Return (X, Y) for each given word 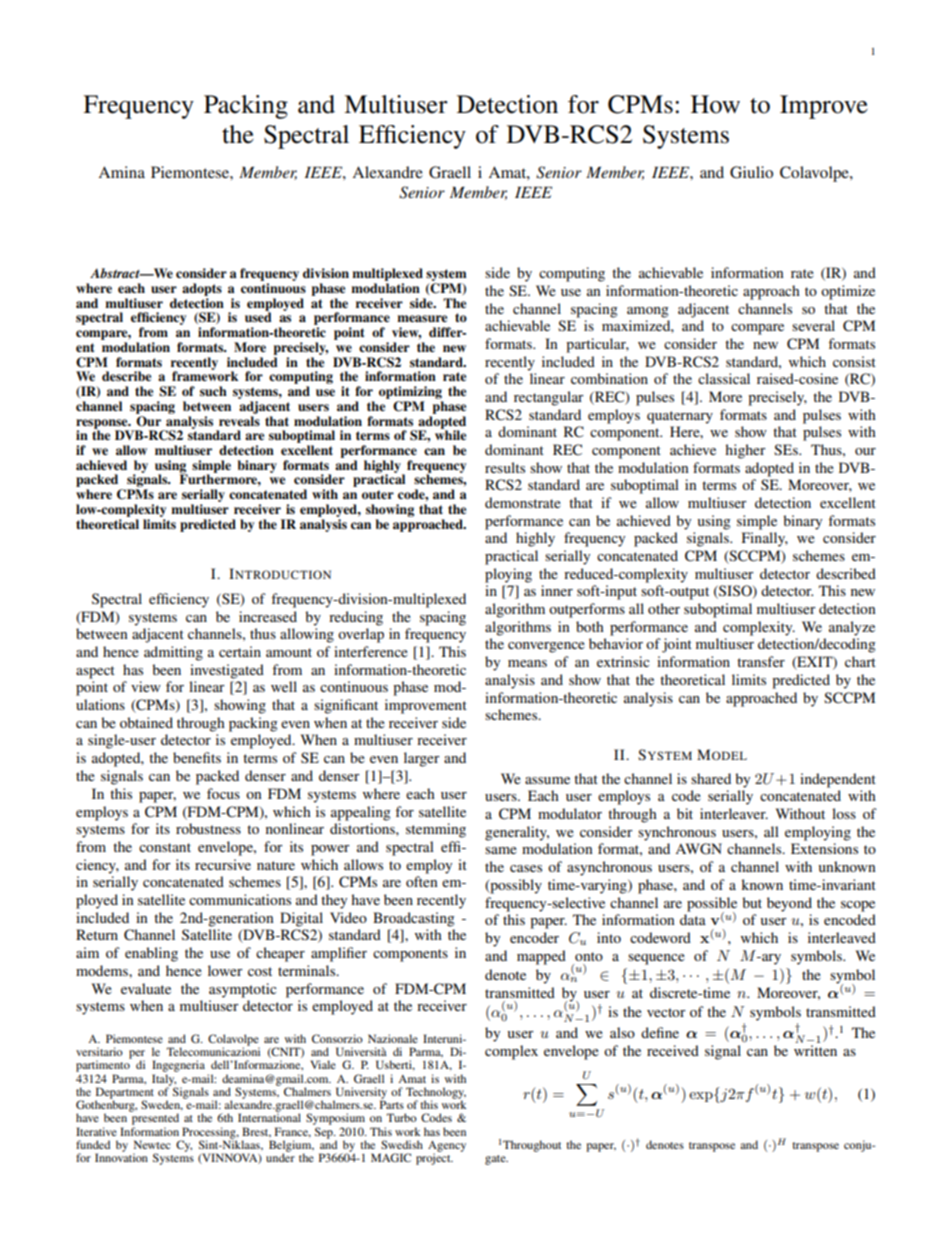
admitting (173, 653)
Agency (447, 1147)
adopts (202, 289)
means (527, 663)
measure (422, 318)
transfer (761, 661)
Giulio (751, 172)
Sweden (162, 1105)
